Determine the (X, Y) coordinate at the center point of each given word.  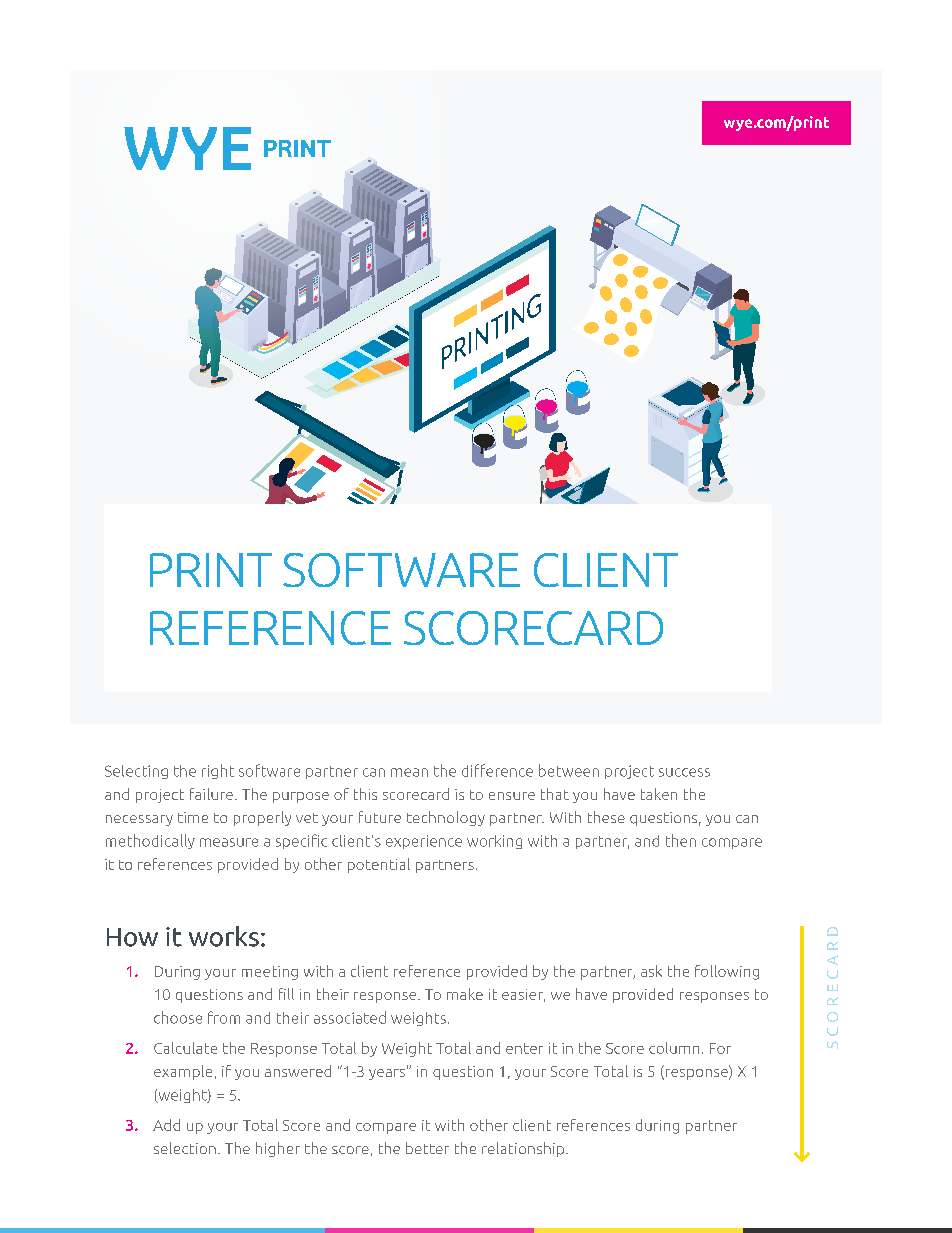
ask (651, 971)
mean (409, 772)
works (224, 936)
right (218, 771)
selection (185, 1148)
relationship (523, 1149)
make (465, 994)
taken (659, 794)
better (427, 1148)
